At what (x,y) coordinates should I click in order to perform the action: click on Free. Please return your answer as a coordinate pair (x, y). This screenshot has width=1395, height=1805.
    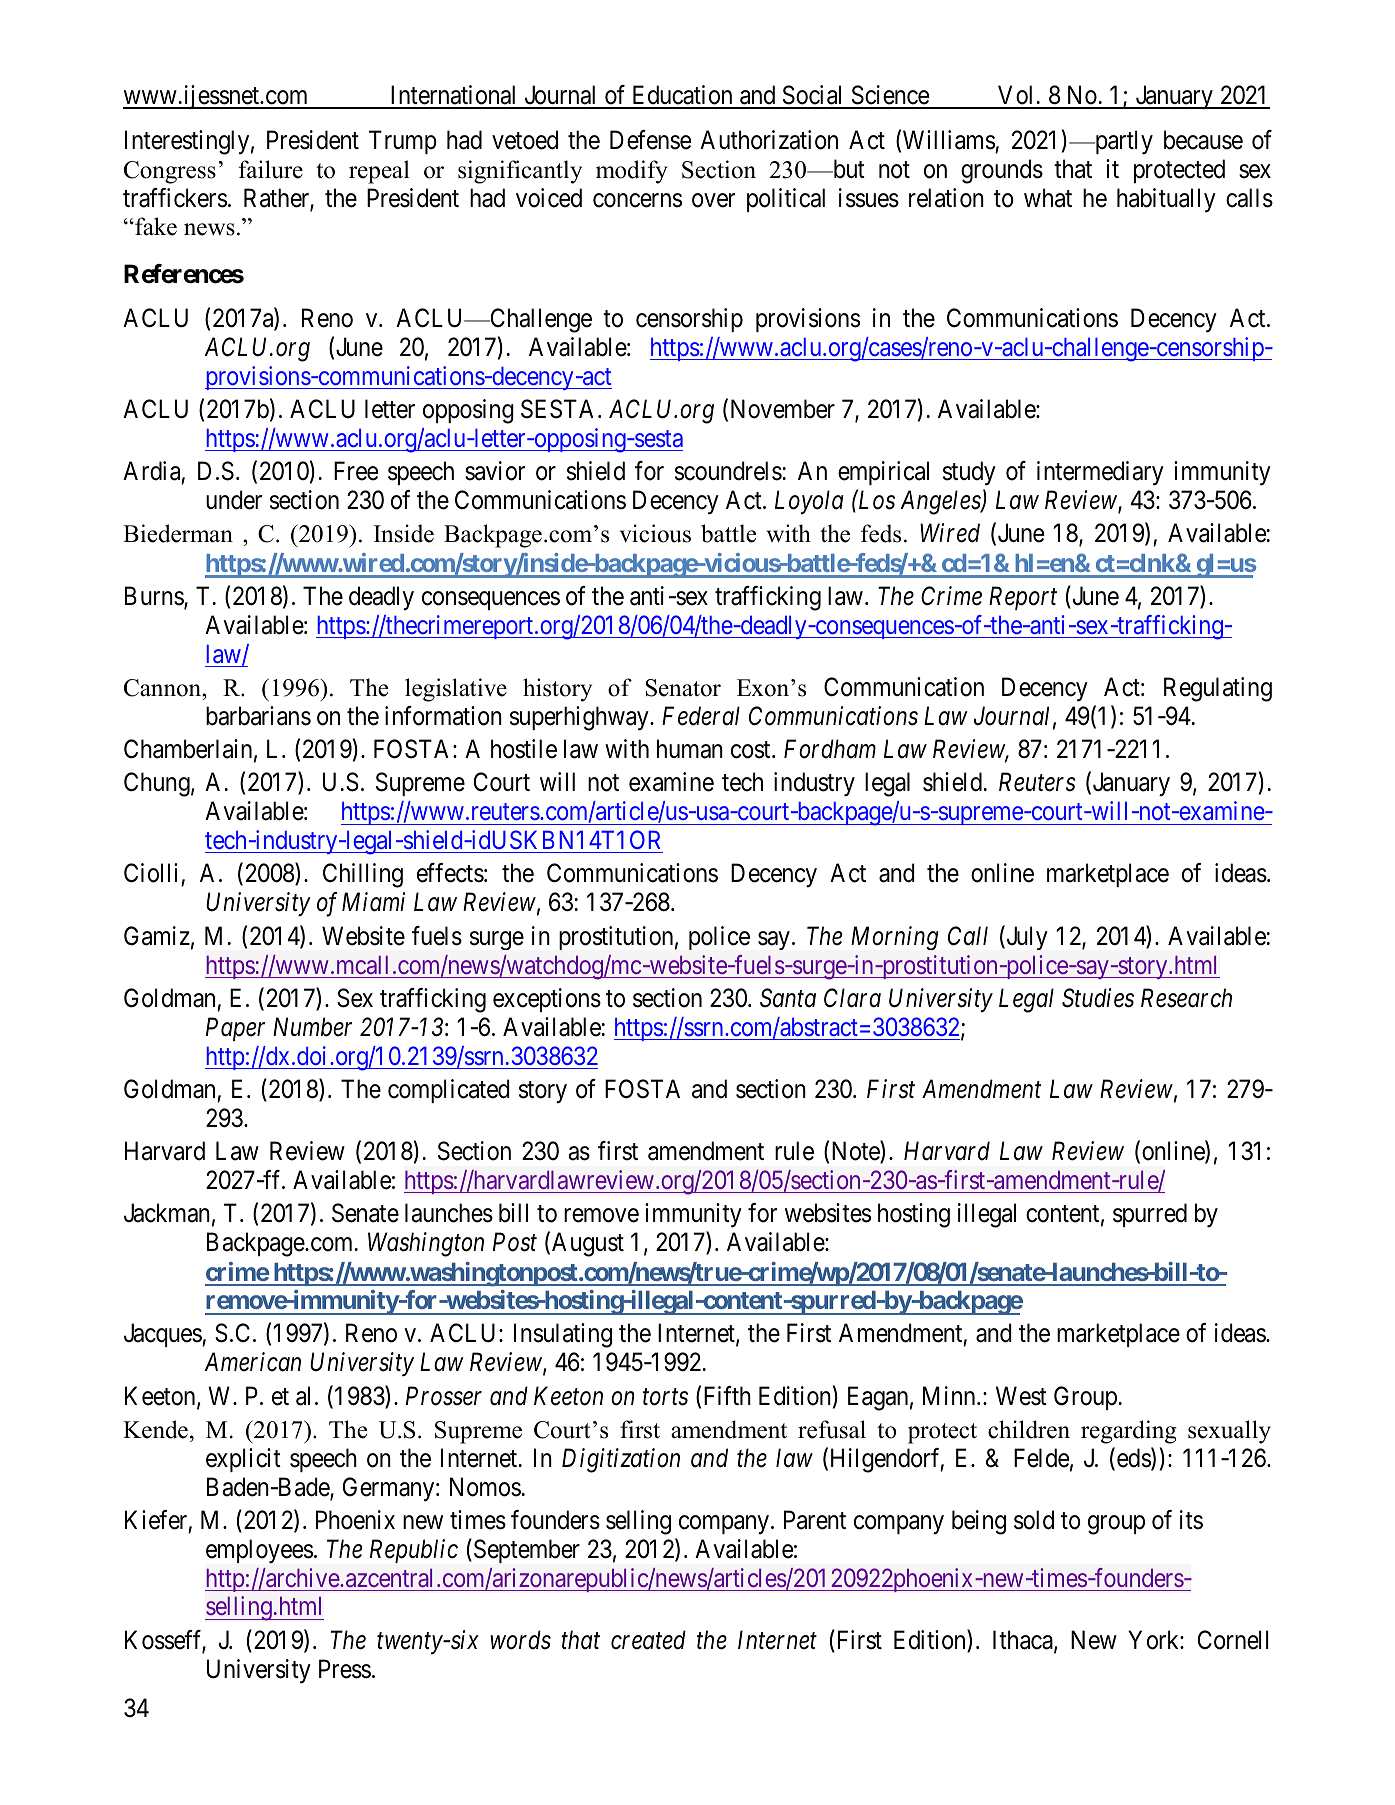
    Looking at the image, I should click on (356, 471).
